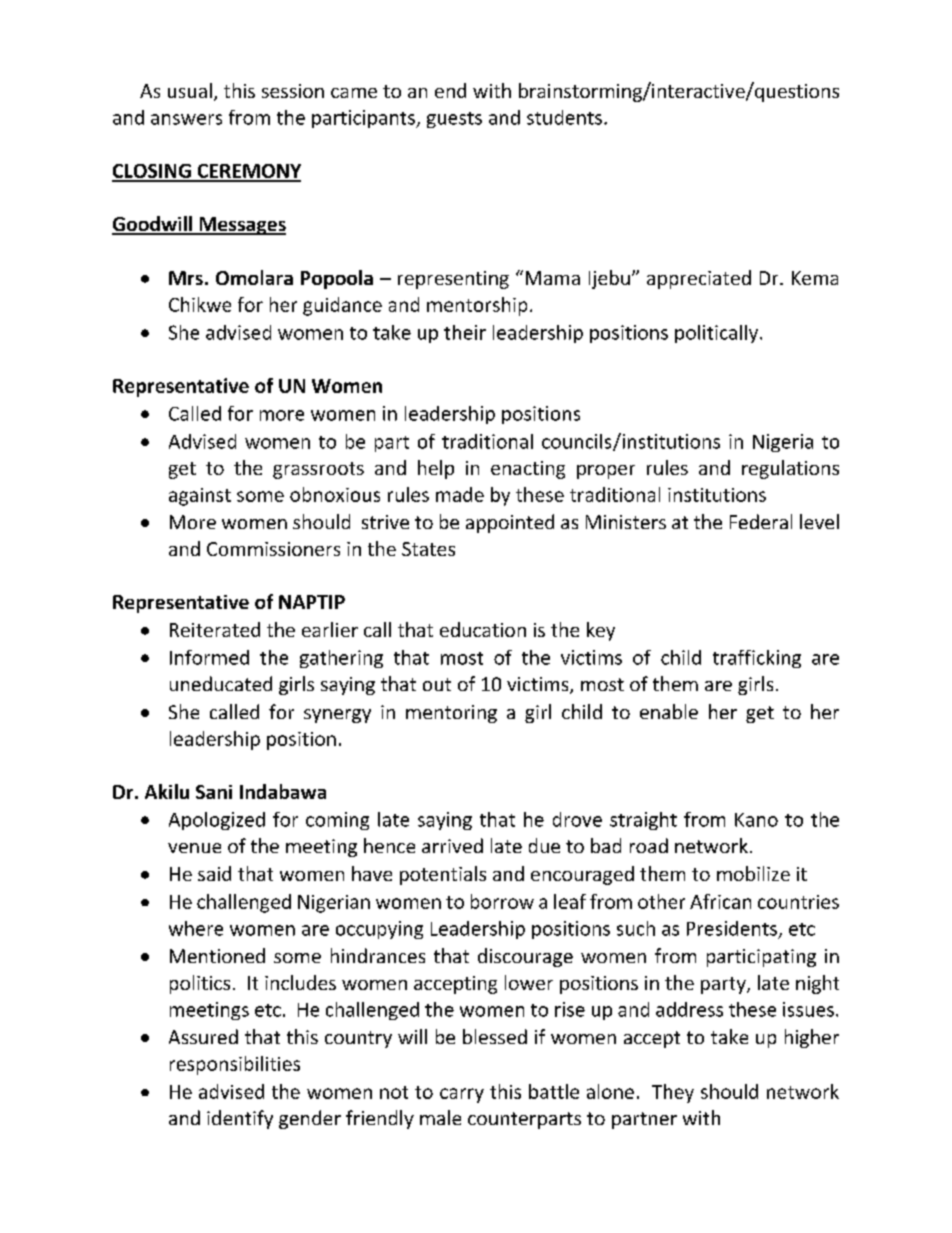 The width and height of the document is (952, 1233). What do you see at coordinates (477, 306) in the document?
I see `mentorship` at bounding box center [477, 306].
